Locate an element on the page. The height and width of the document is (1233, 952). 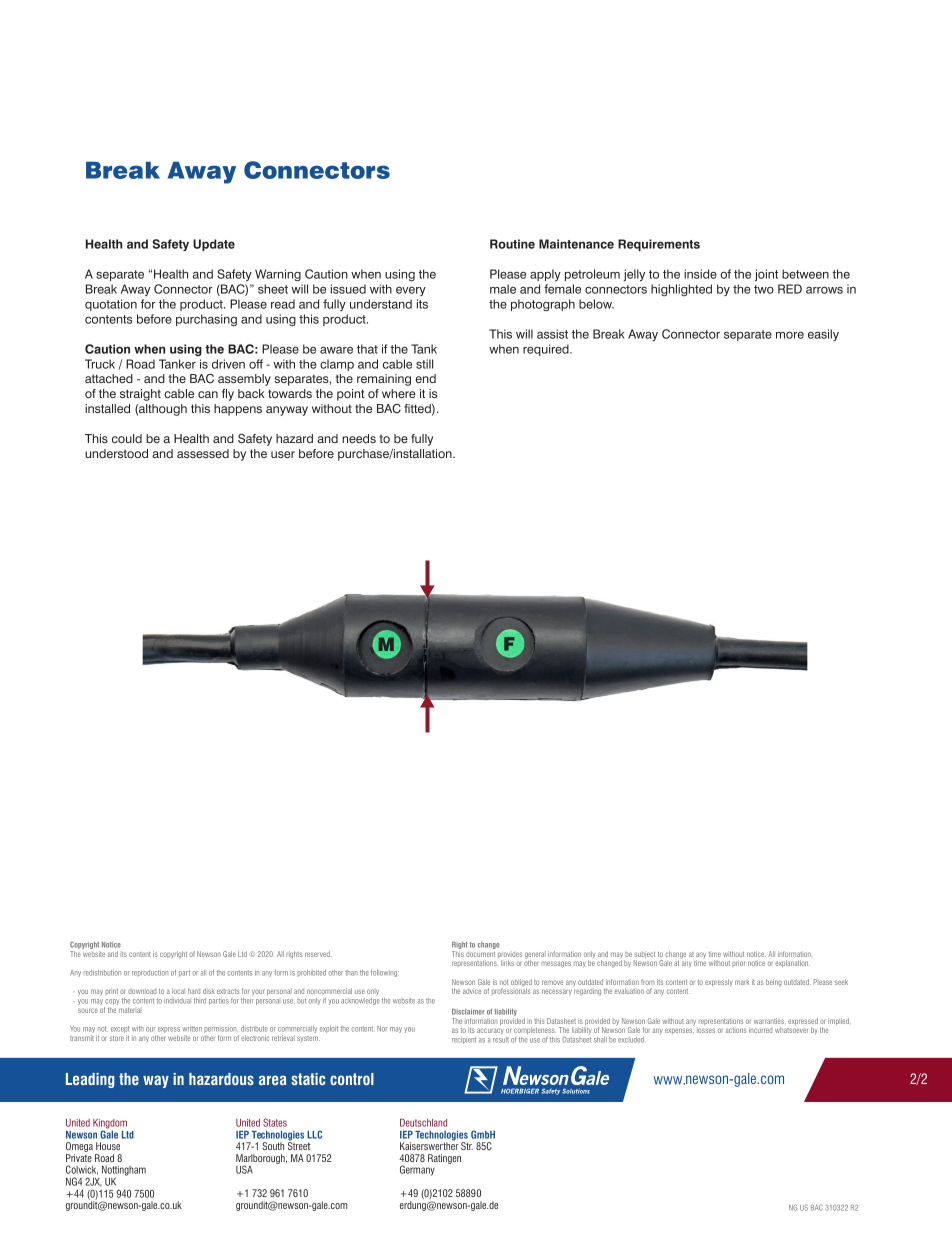
House is located at coordinates (108, 1146).
